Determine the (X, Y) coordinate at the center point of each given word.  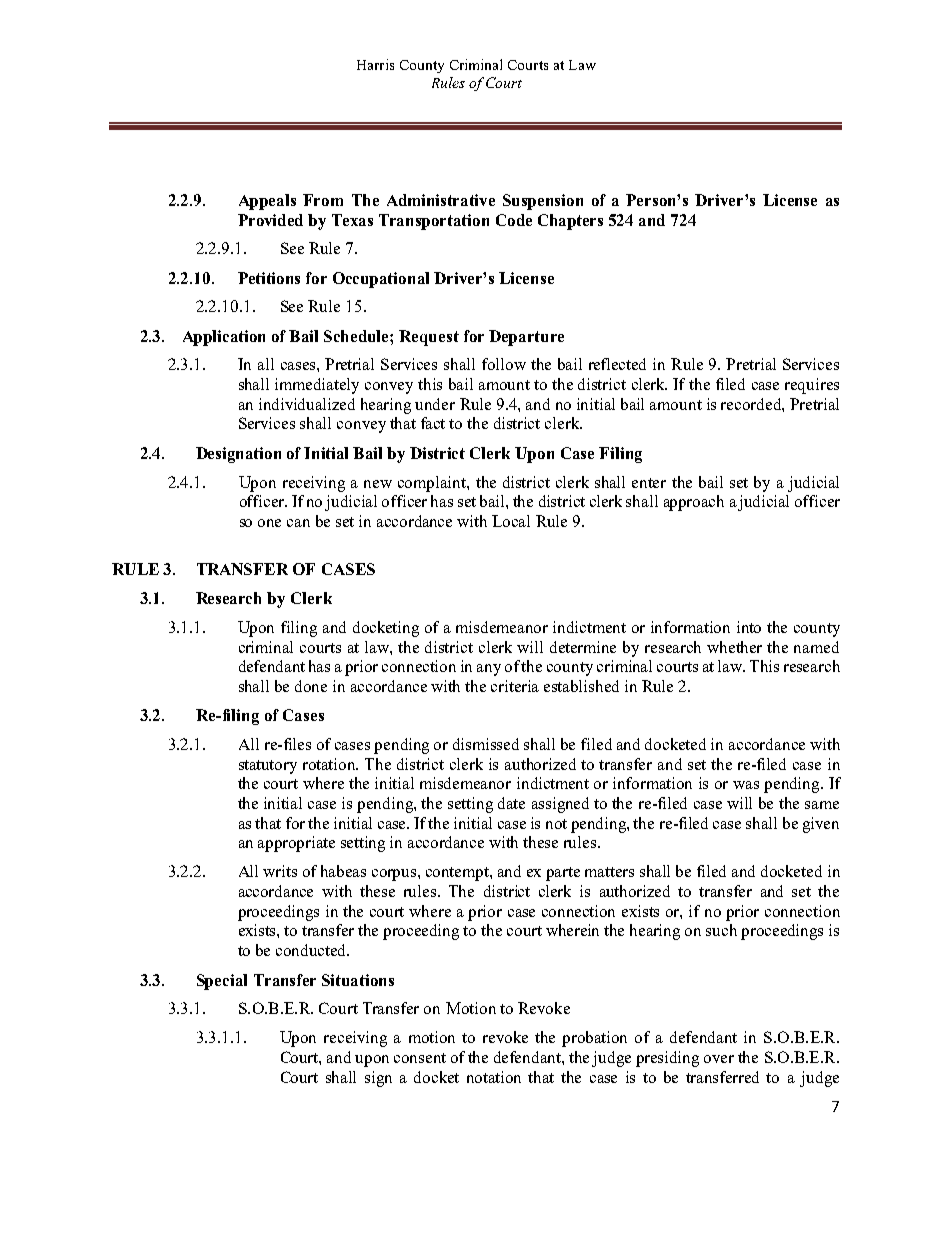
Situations (358, 980)
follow (504, 364)
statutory (268, 767)
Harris (375, 64)
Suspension (543, 202)
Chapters (570, 222)
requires (812, 386)
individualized (307, 404)
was (746, 785)
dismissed (486, 744)
